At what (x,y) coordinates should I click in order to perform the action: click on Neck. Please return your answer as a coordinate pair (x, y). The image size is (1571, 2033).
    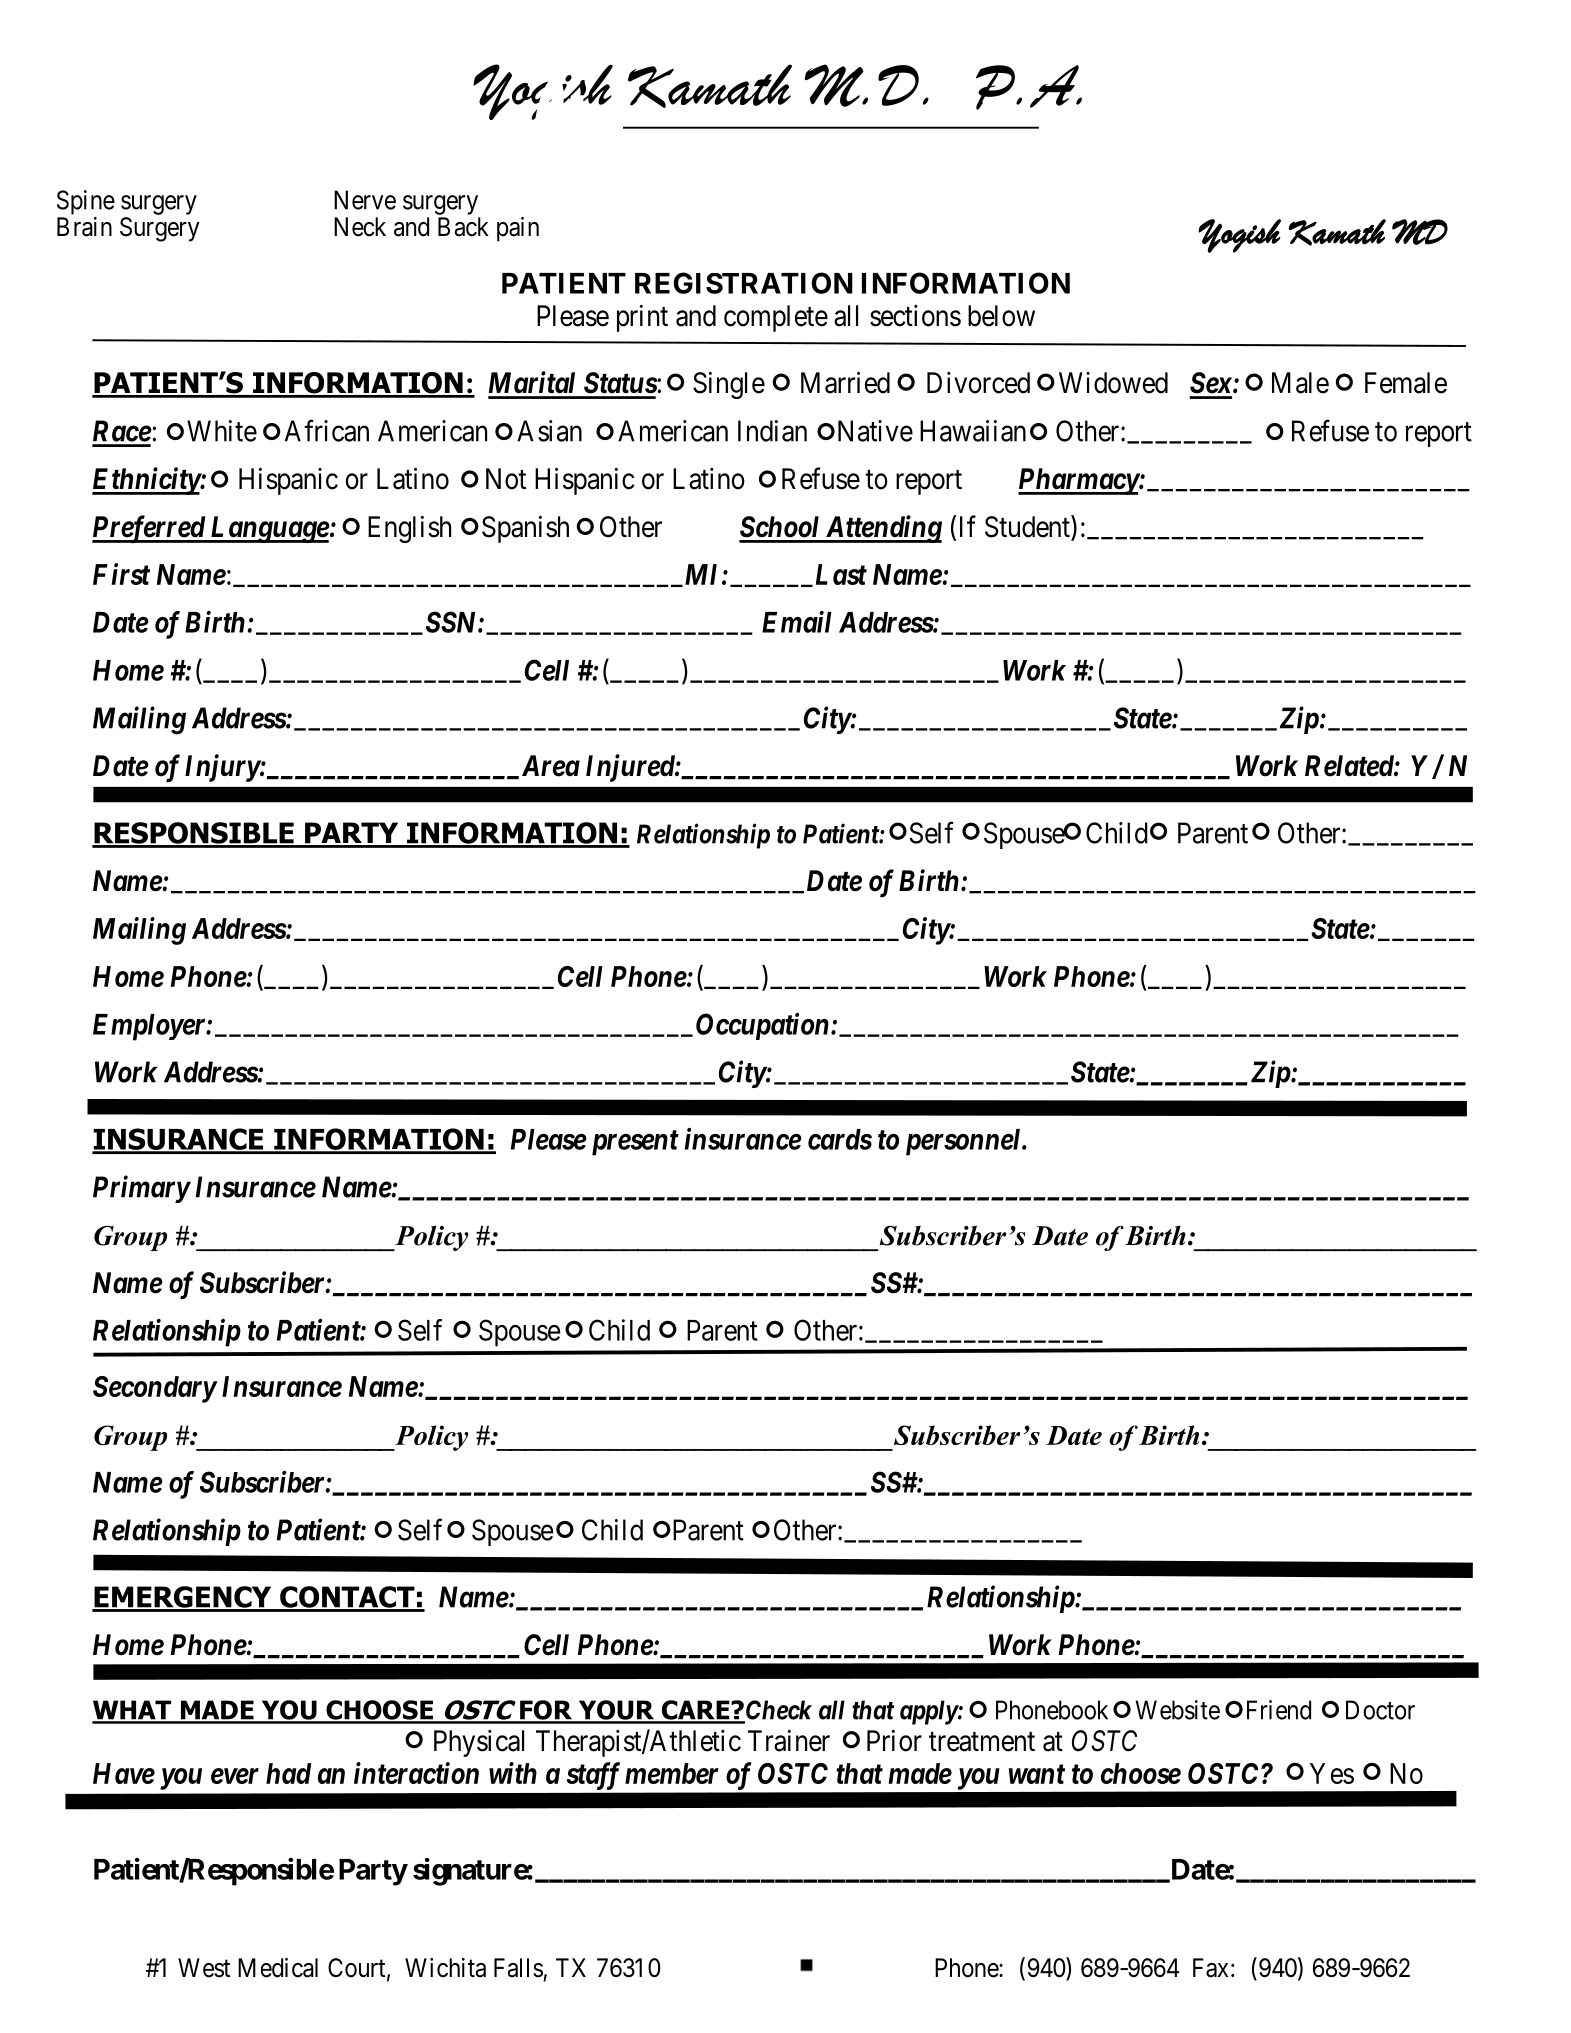
    Looking at the image, I should click on (360, 227).
